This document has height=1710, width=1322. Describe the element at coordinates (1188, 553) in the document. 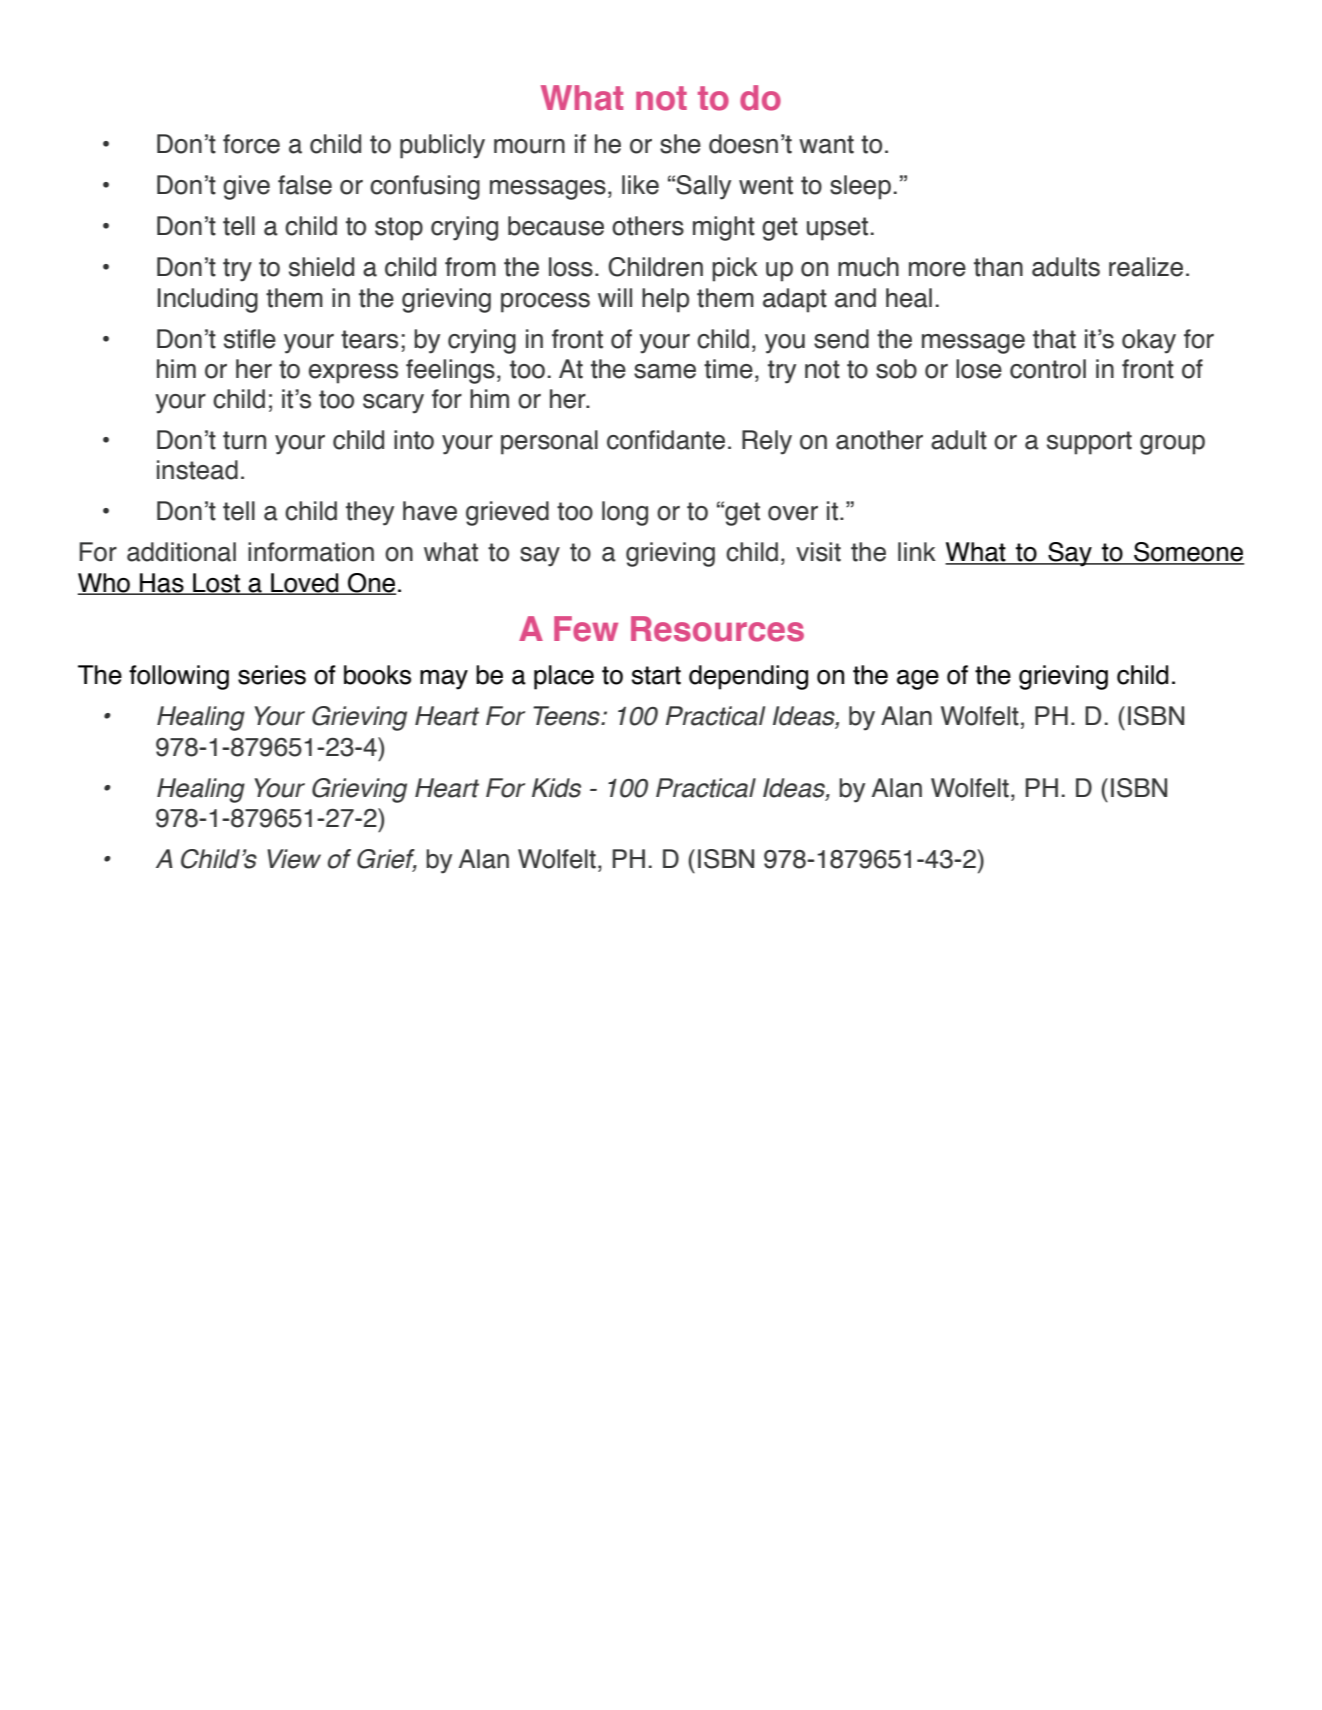

I see `Someone` at that location.
